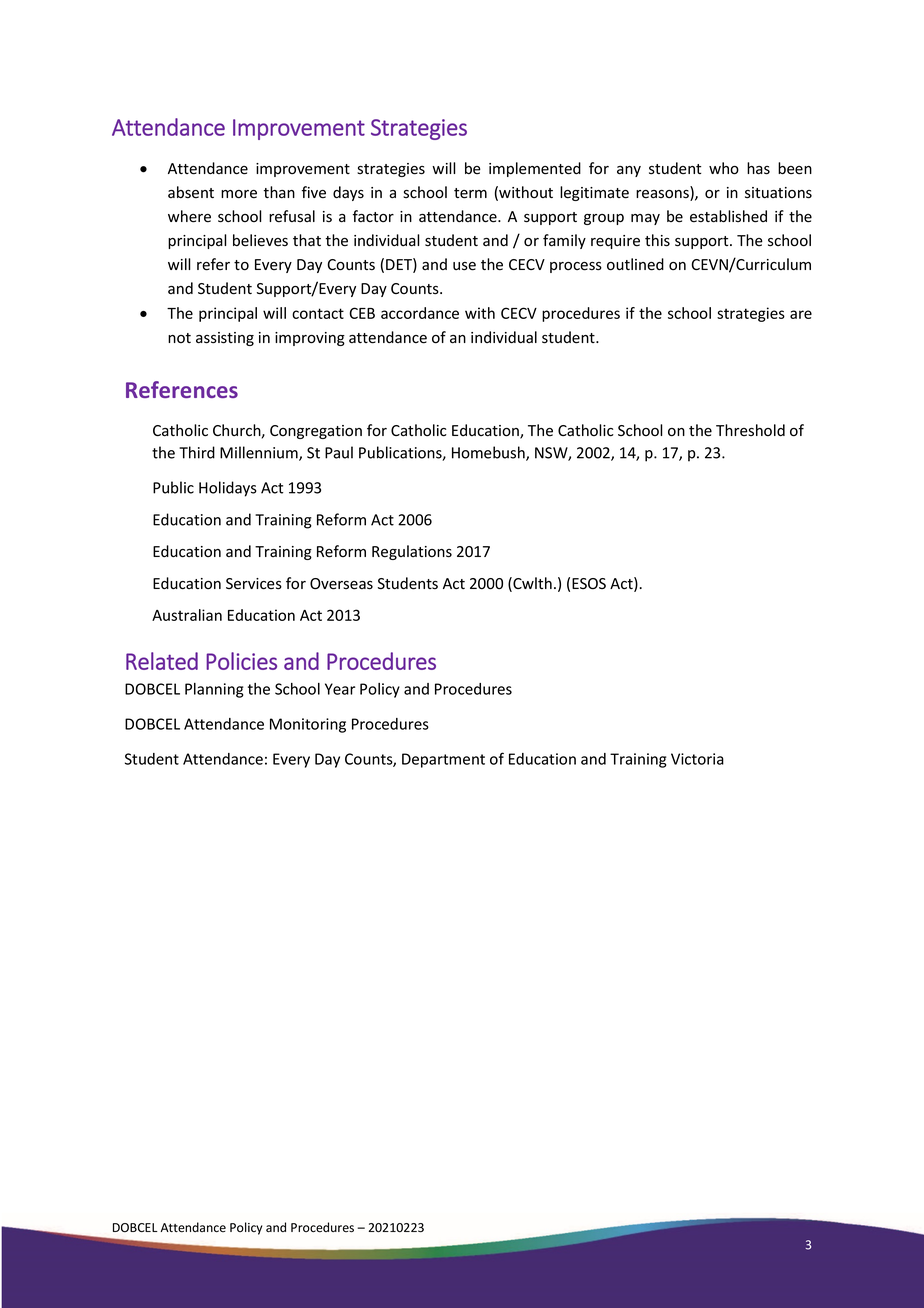 Image resolution: width=924 pixels, height=1308 pixels. I want to click on Overseas, so click(341, 584).
